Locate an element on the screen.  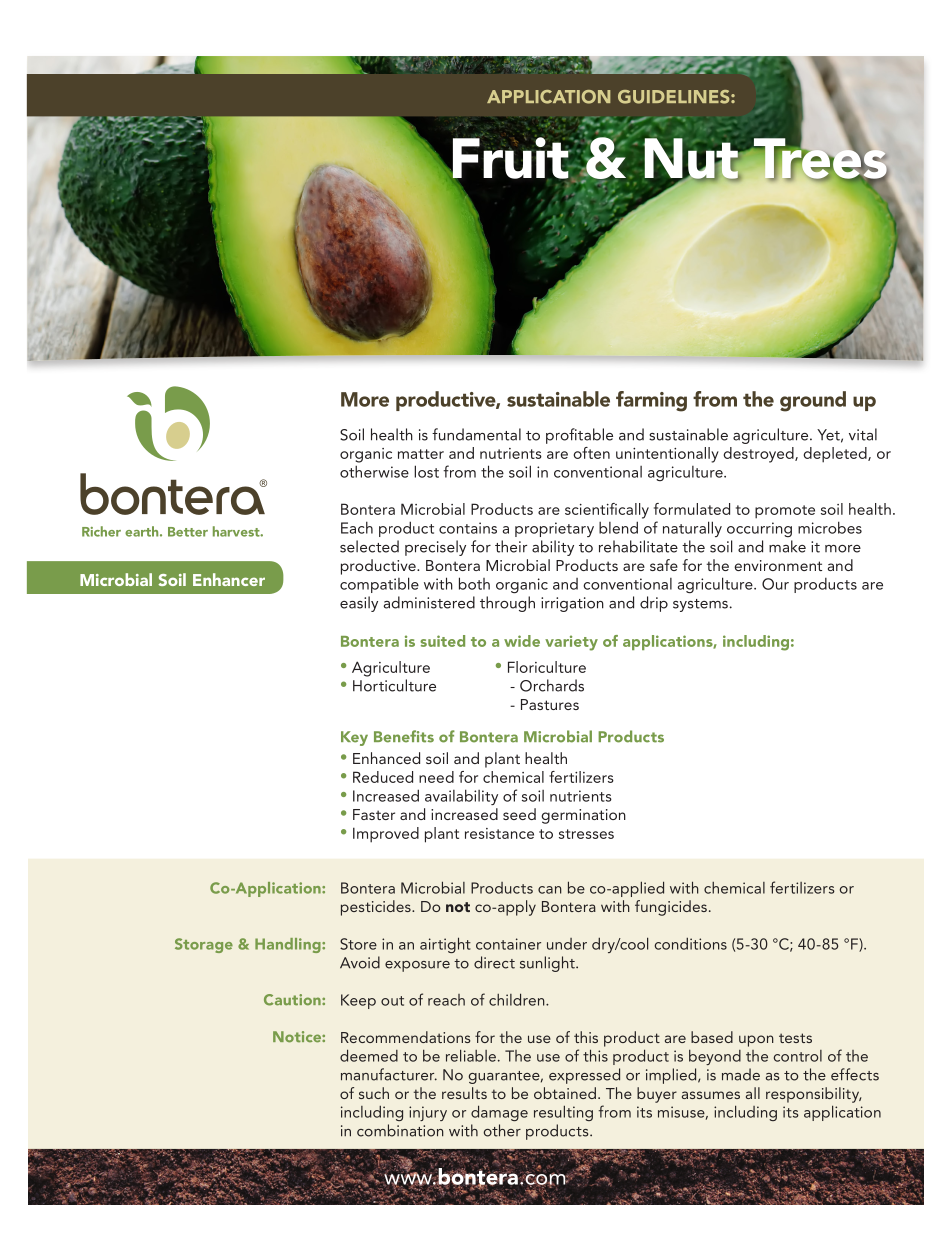
Storage is located at coordinates (204, 945).
